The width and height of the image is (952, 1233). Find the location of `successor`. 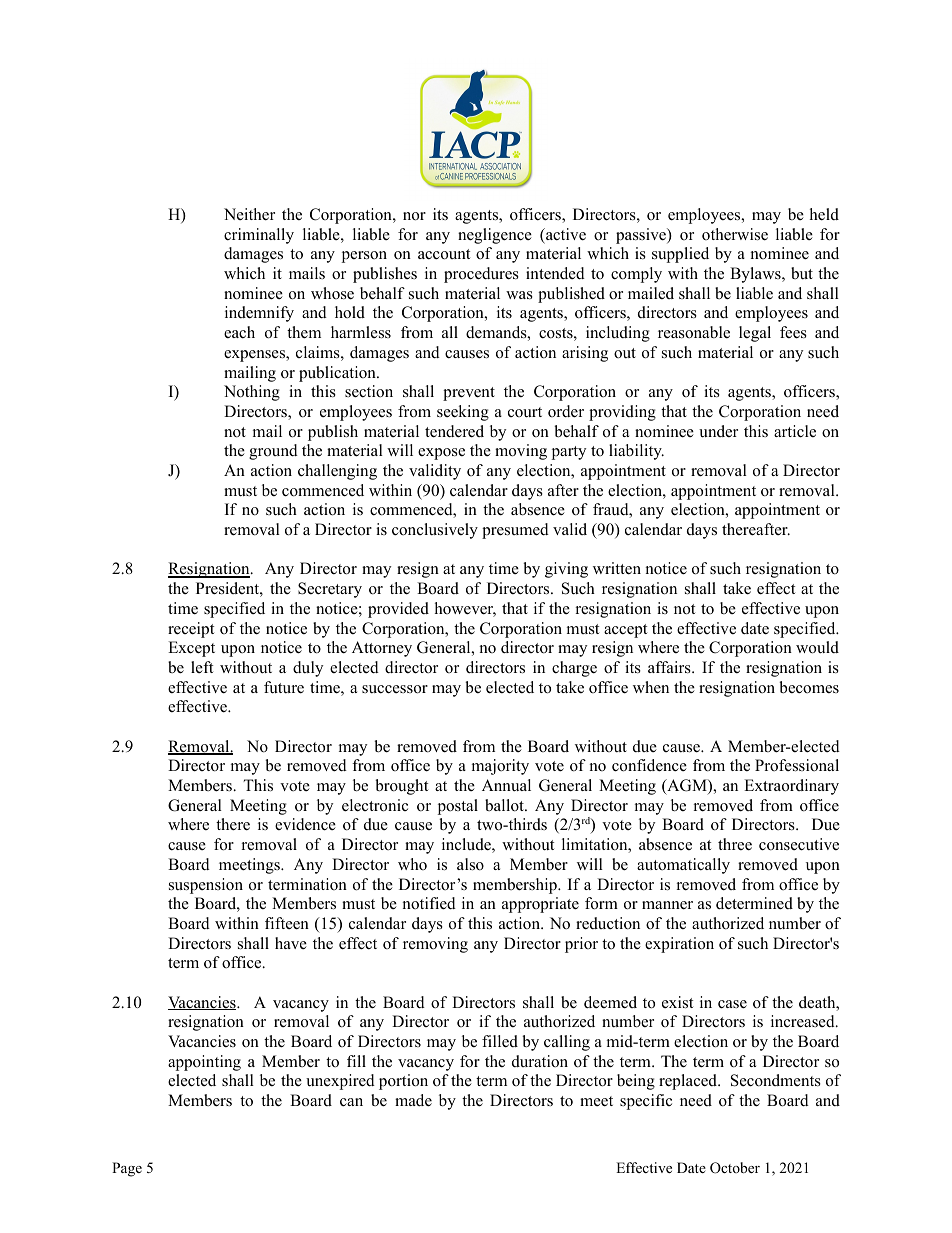

successor is located at coordinates (395, 689).
